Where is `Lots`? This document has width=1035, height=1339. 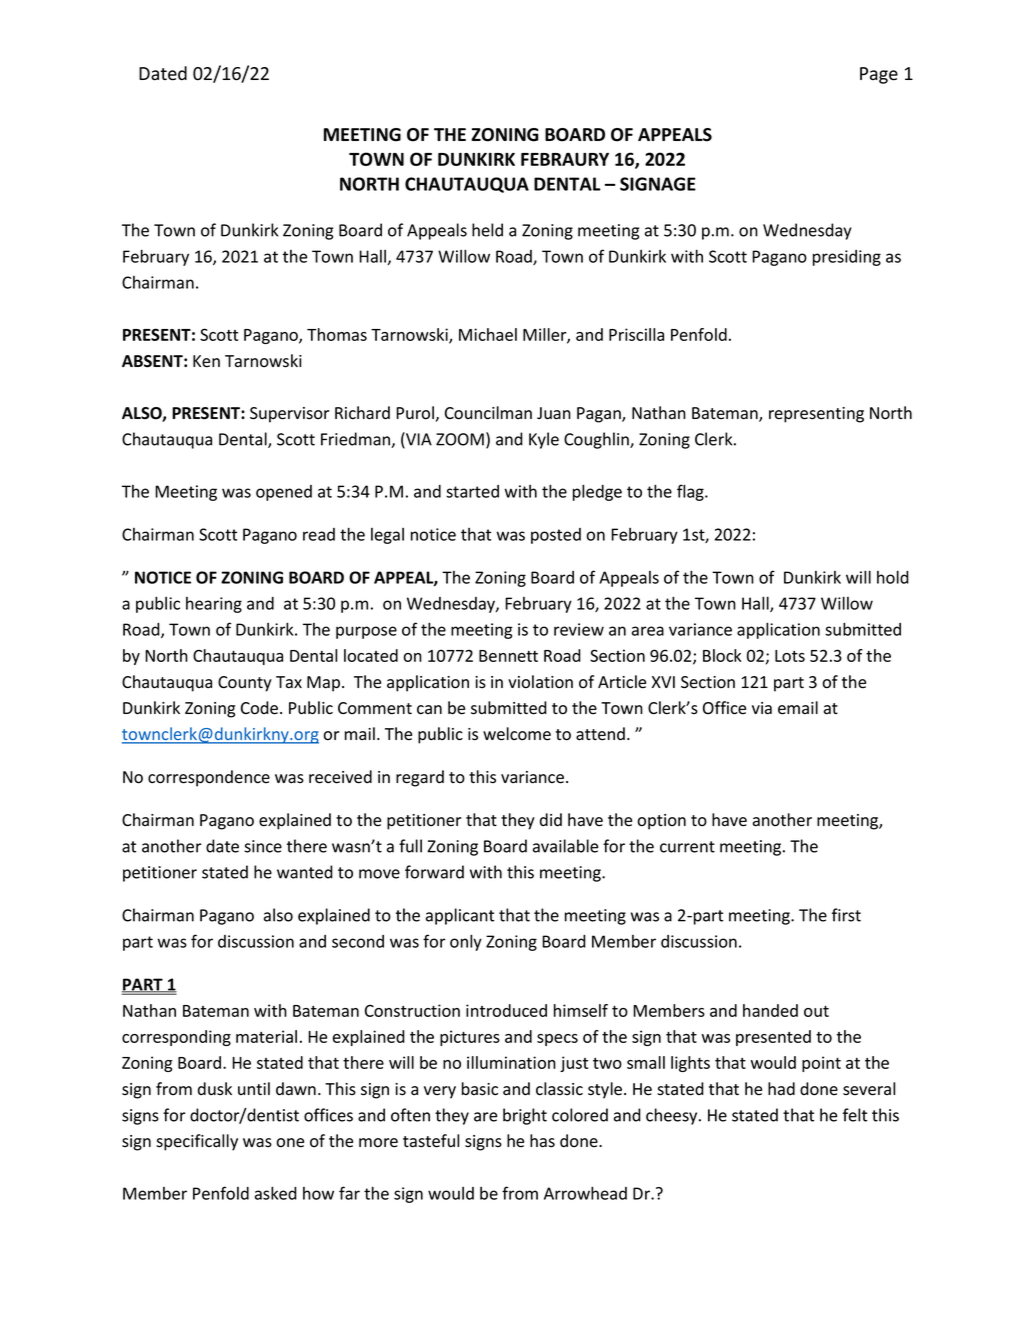
Lots is located at coordinates (790, 656).
